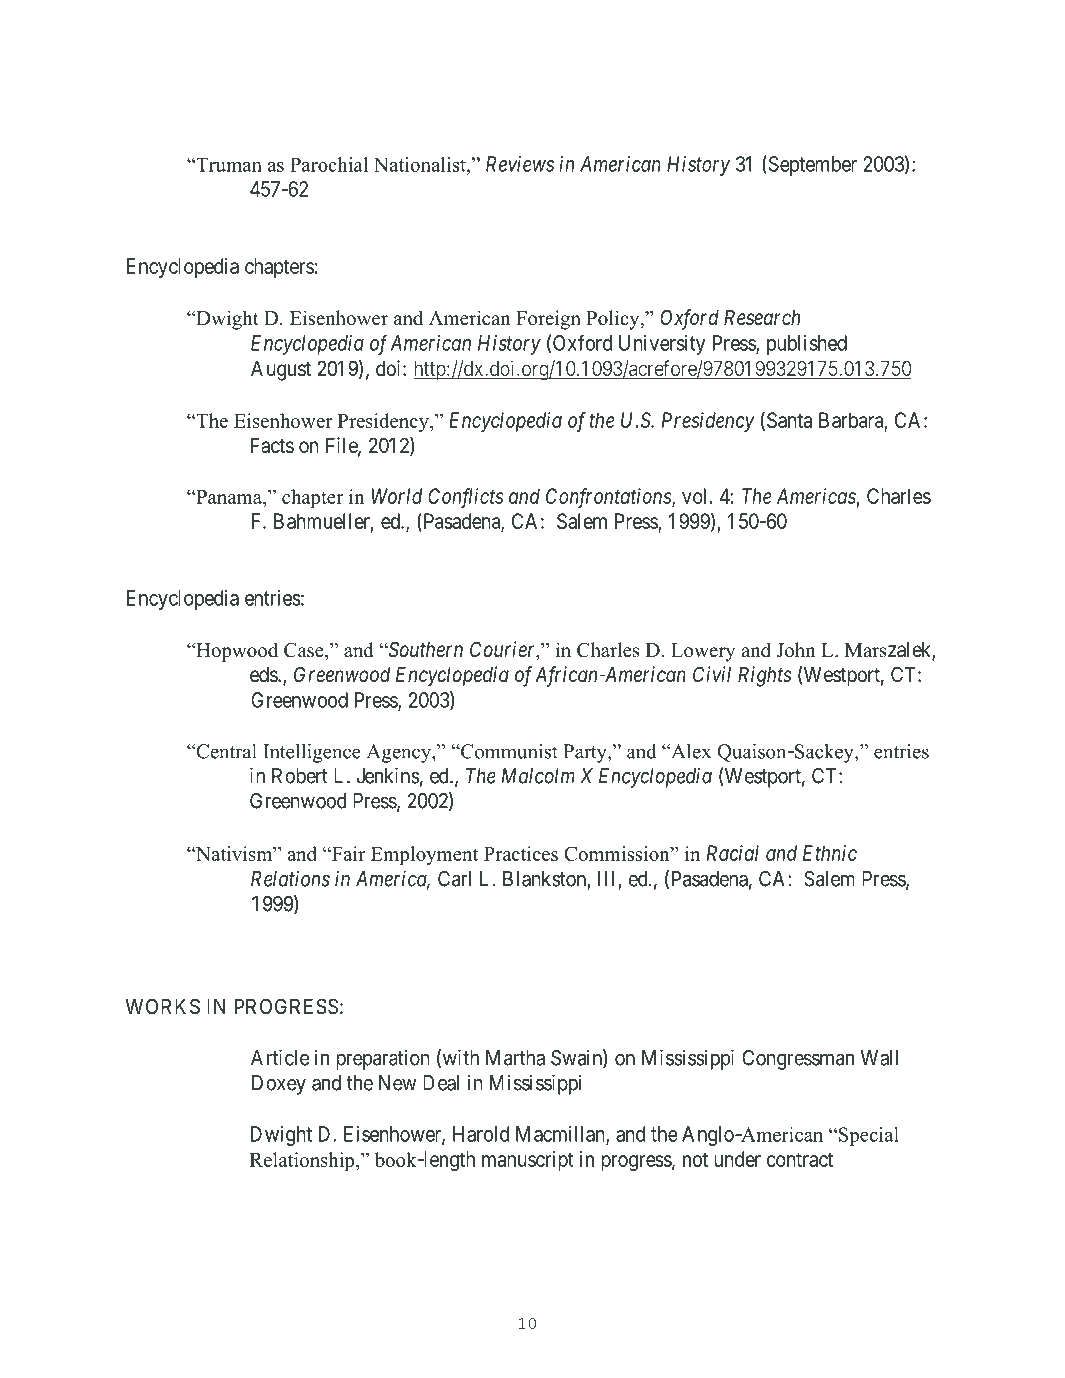 The height and width of the page is (1378, 1065). Describe the element at coordinates (272, 446) in the page. I see `Facts` at that location.
